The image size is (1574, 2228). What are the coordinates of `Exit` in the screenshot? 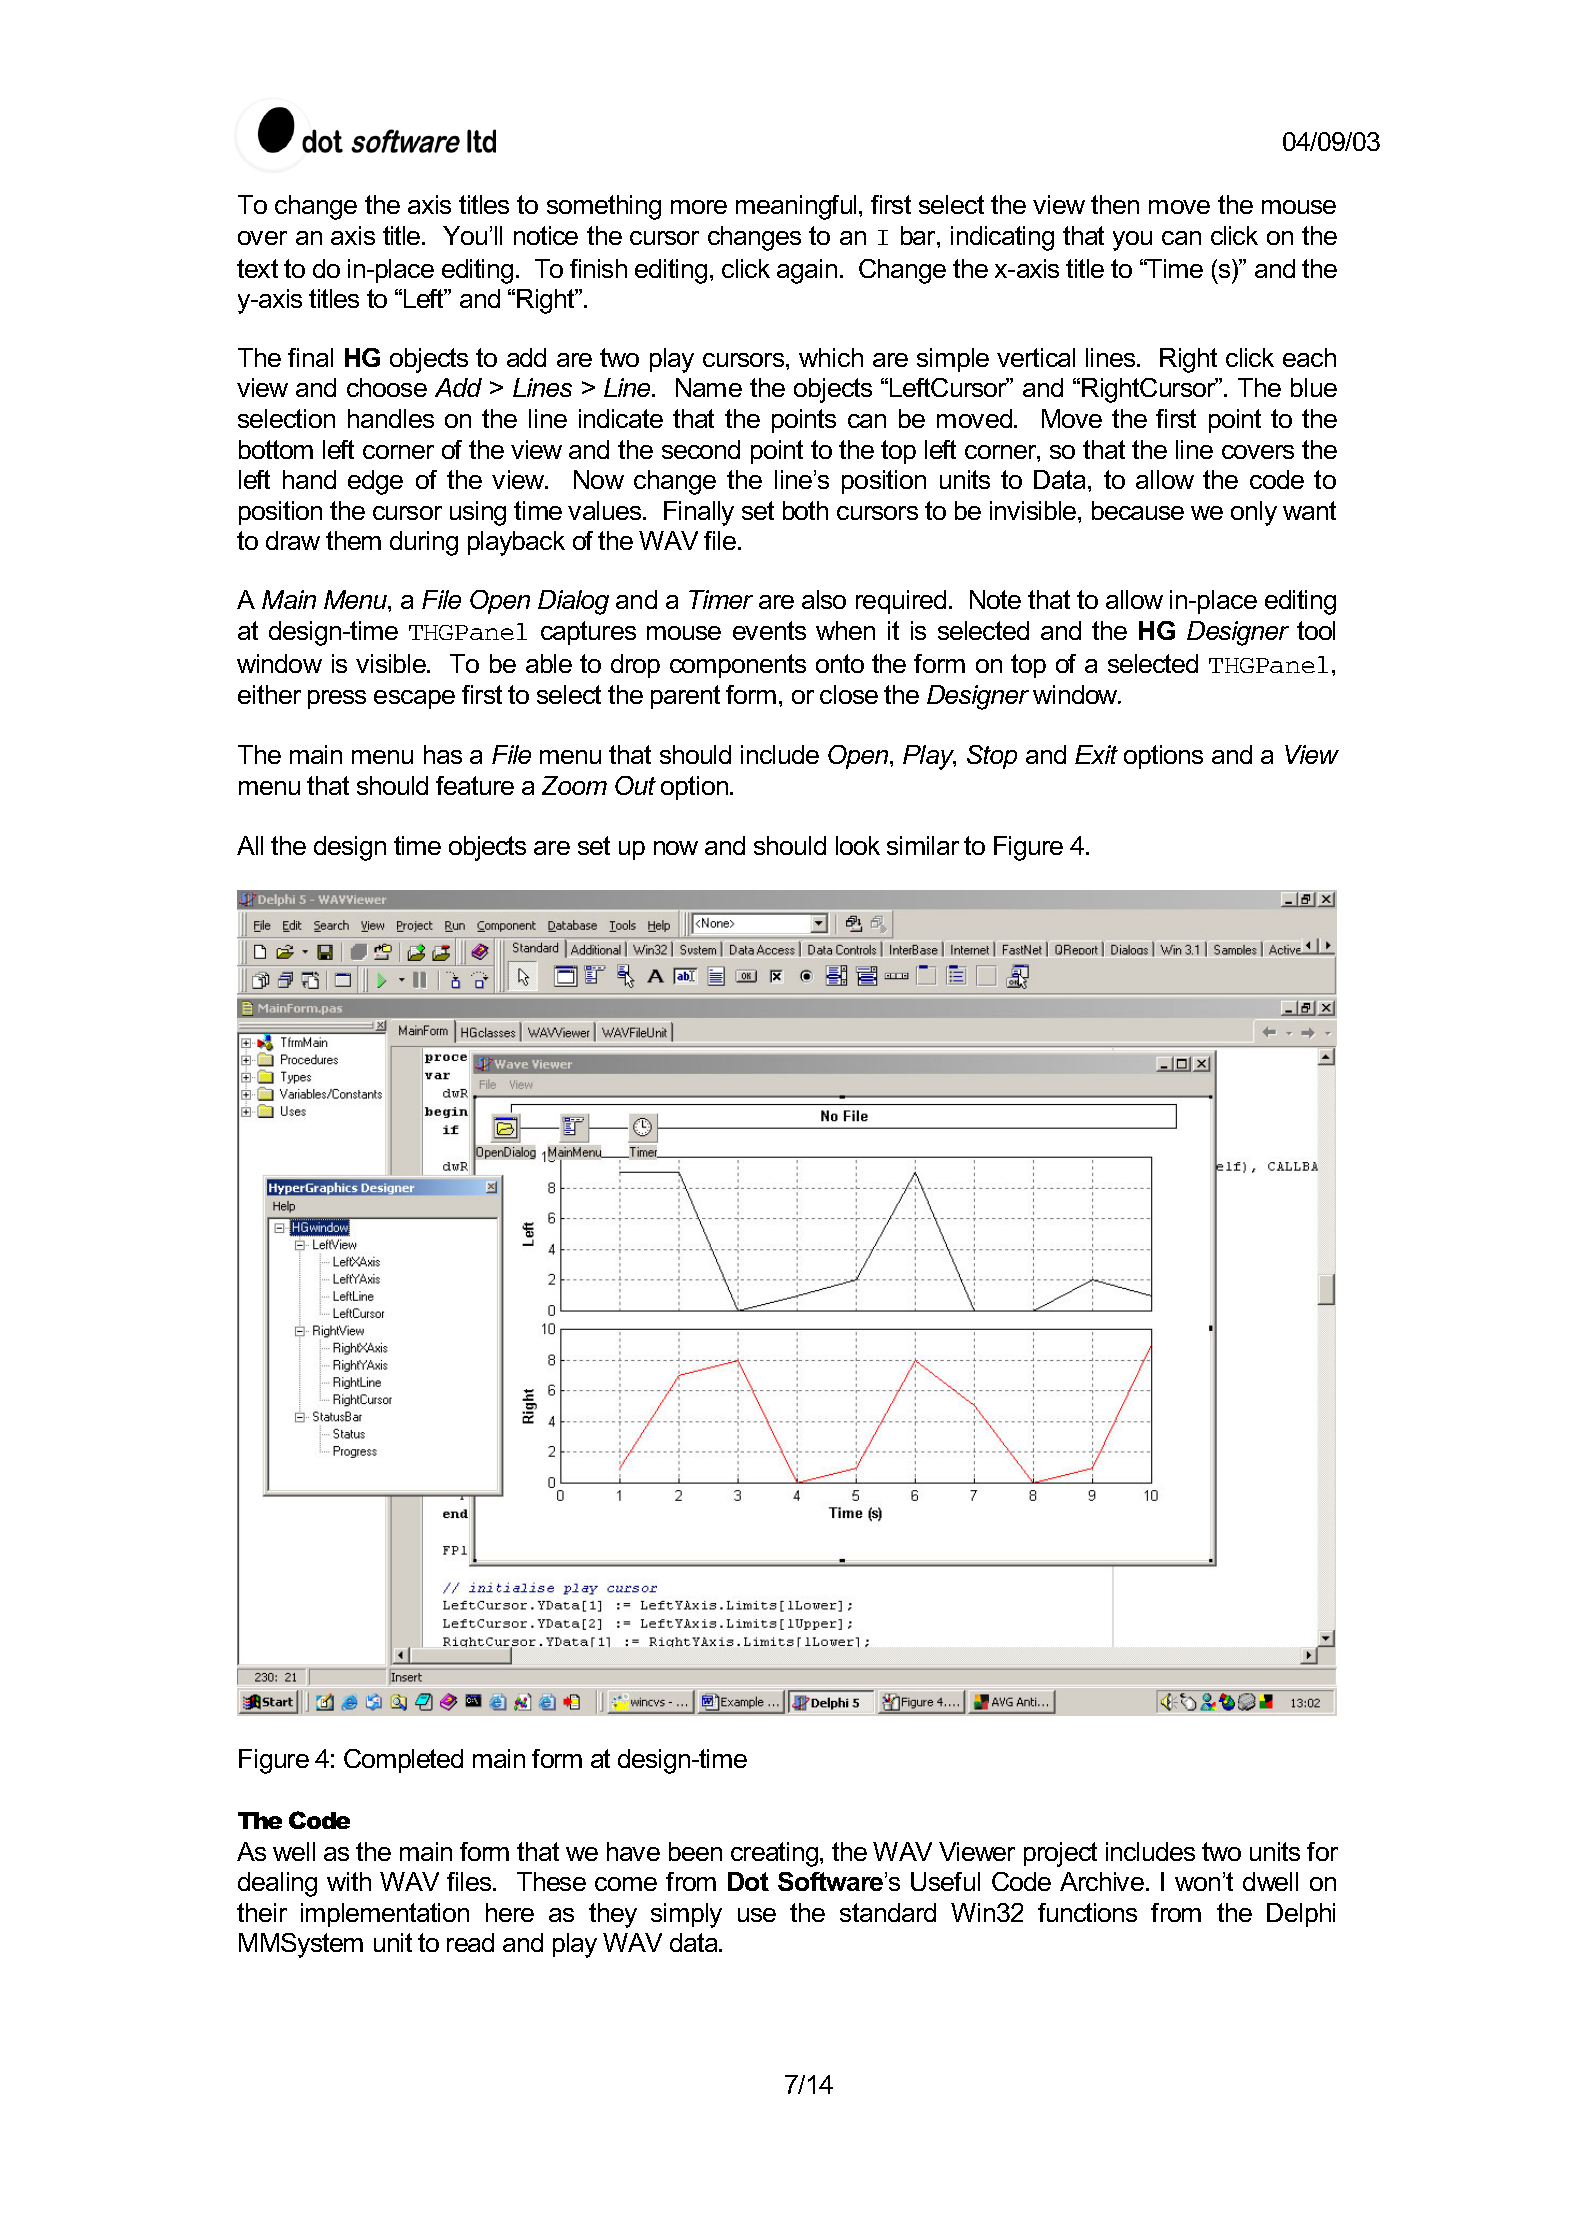 It's located at (1096, 754).
